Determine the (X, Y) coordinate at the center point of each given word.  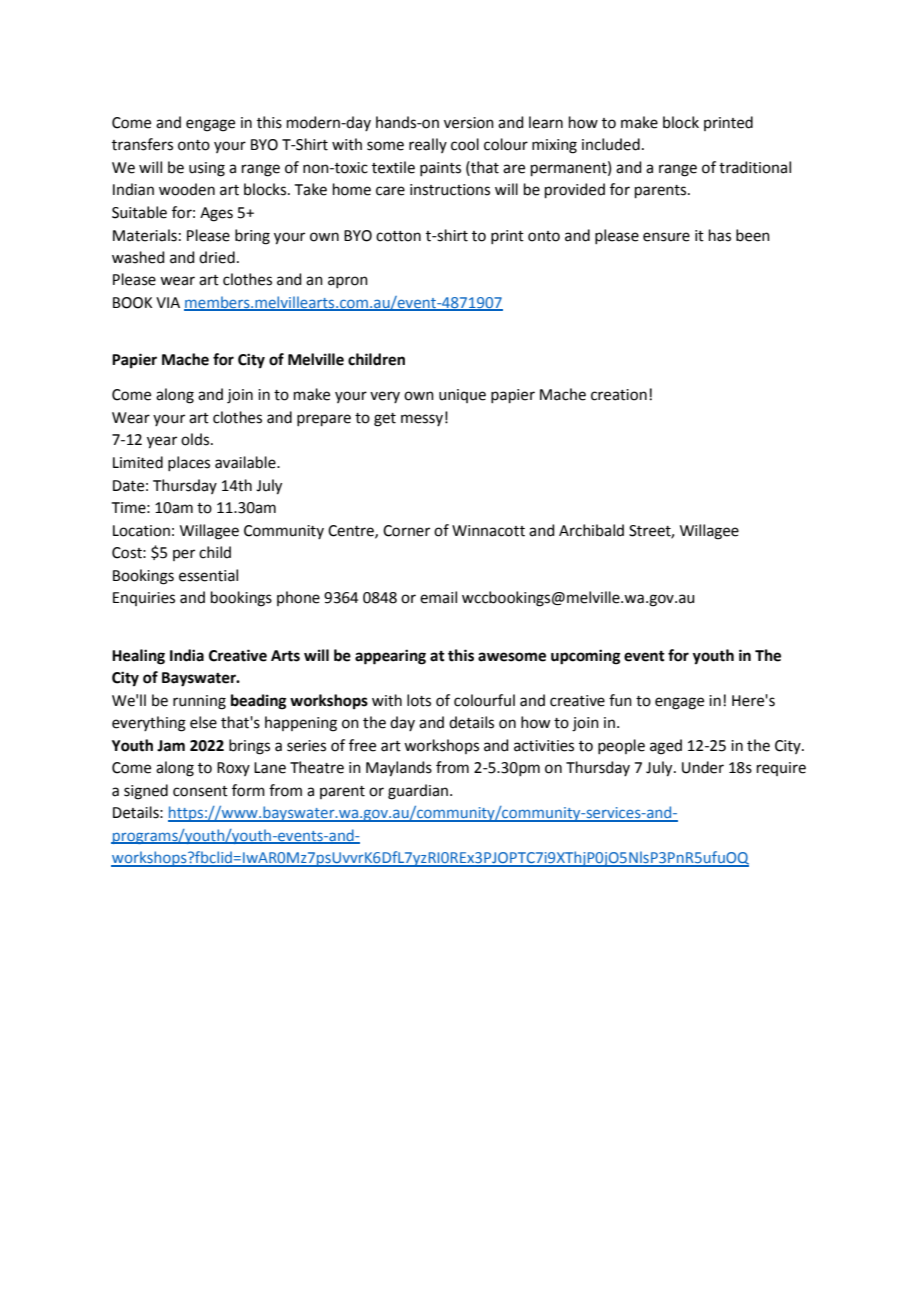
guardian (419, 792)
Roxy (233, 769)
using (207, 169)
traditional (755, 167)
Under (703, 767)
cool (465, 144)
